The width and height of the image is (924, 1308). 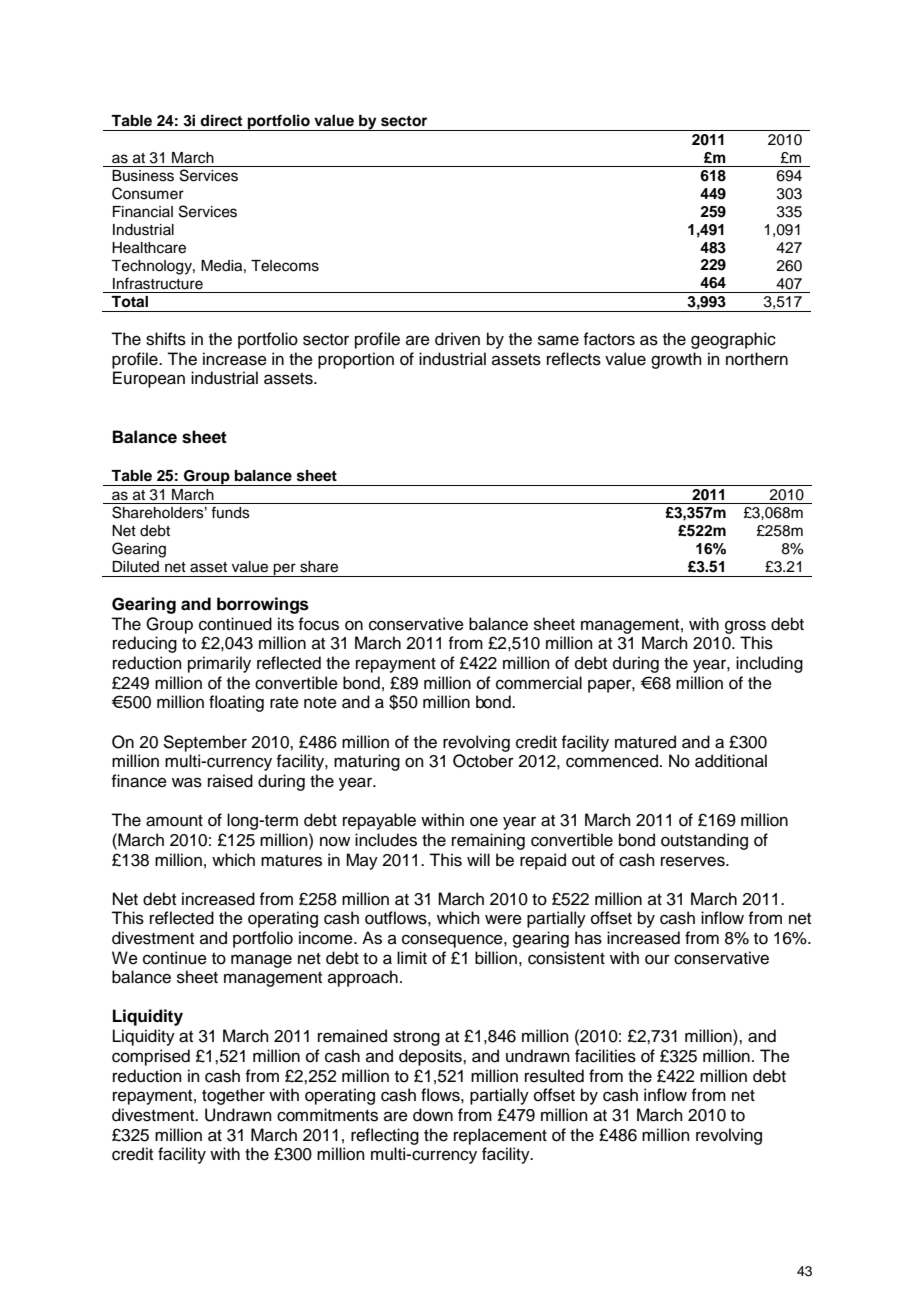 I want to click on primarily, so click(x=219, y=664).
